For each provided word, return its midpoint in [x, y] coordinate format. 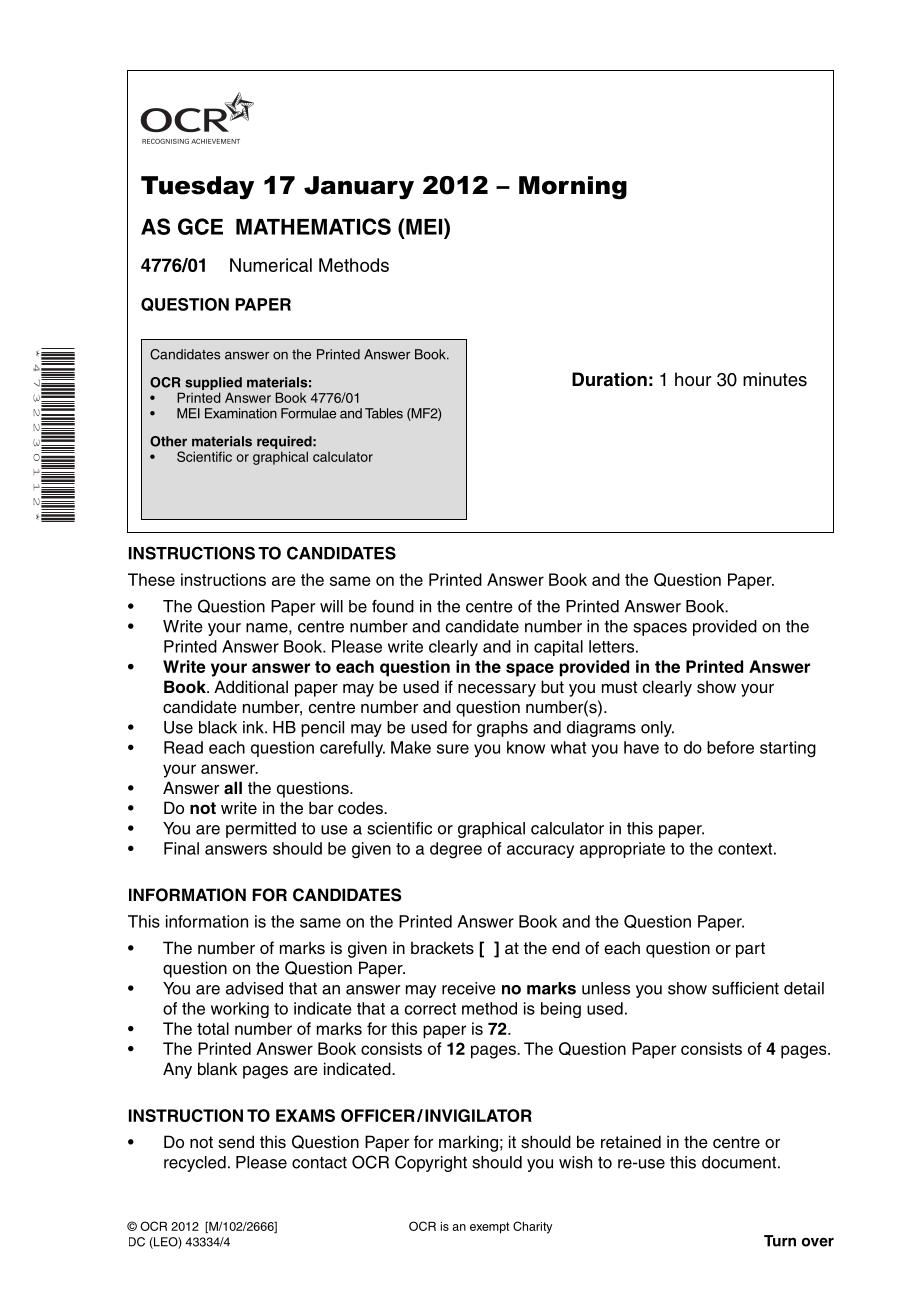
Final [181, 848]
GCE [200, 226]
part [750, 950]
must [619, 687]
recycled [195, 1164]
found [393, 606]
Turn [780, 1241]
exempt [489, 1228]
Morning [573, 188]
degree [456, 850]
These [151, 579]
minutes [775, 379]
